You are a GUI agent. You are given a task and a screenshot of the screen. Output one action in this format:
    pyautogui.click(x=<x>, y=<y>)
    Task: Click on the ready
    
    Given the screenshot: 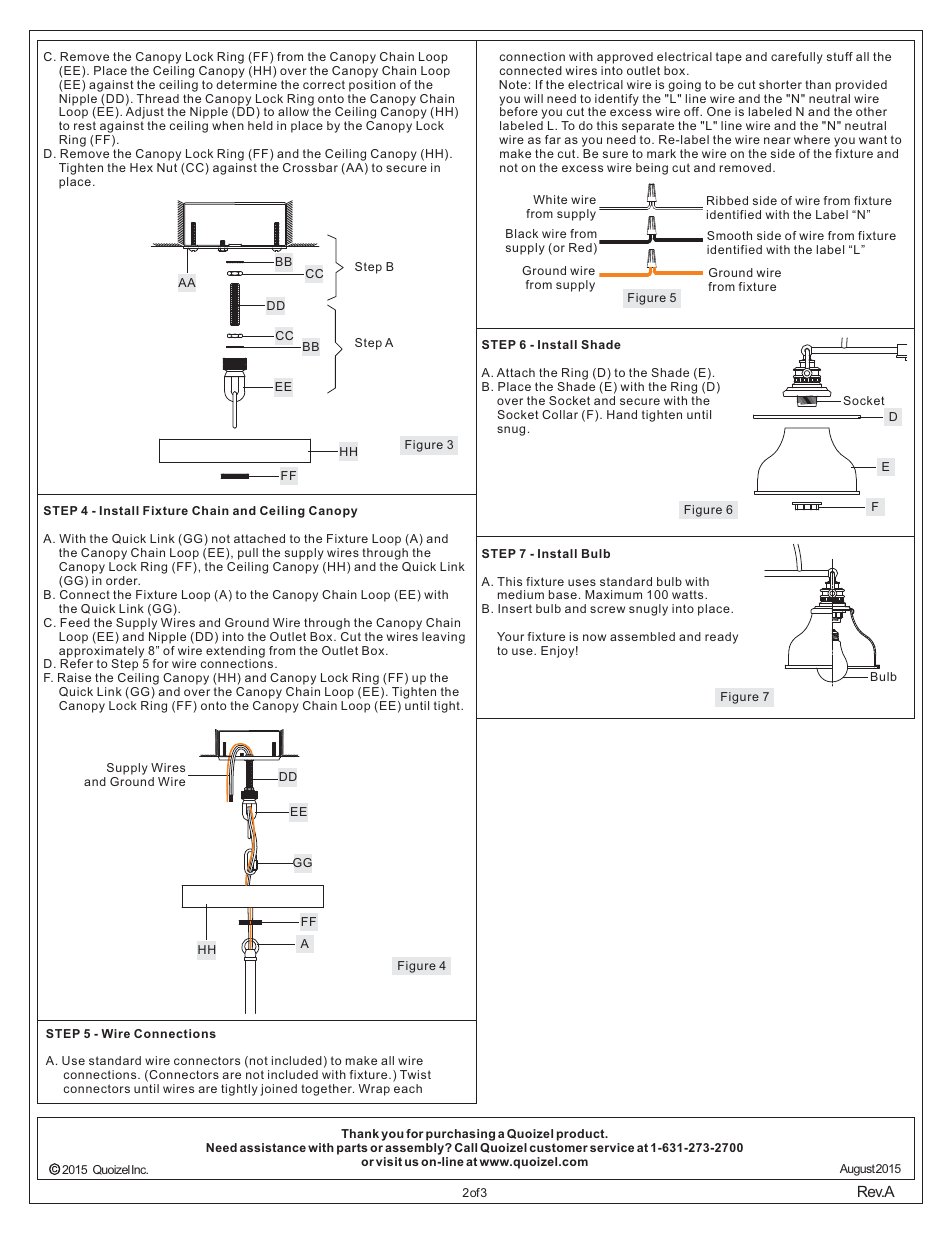 What is the action you would take?
    pyautogui.click(x=721, y=638)
